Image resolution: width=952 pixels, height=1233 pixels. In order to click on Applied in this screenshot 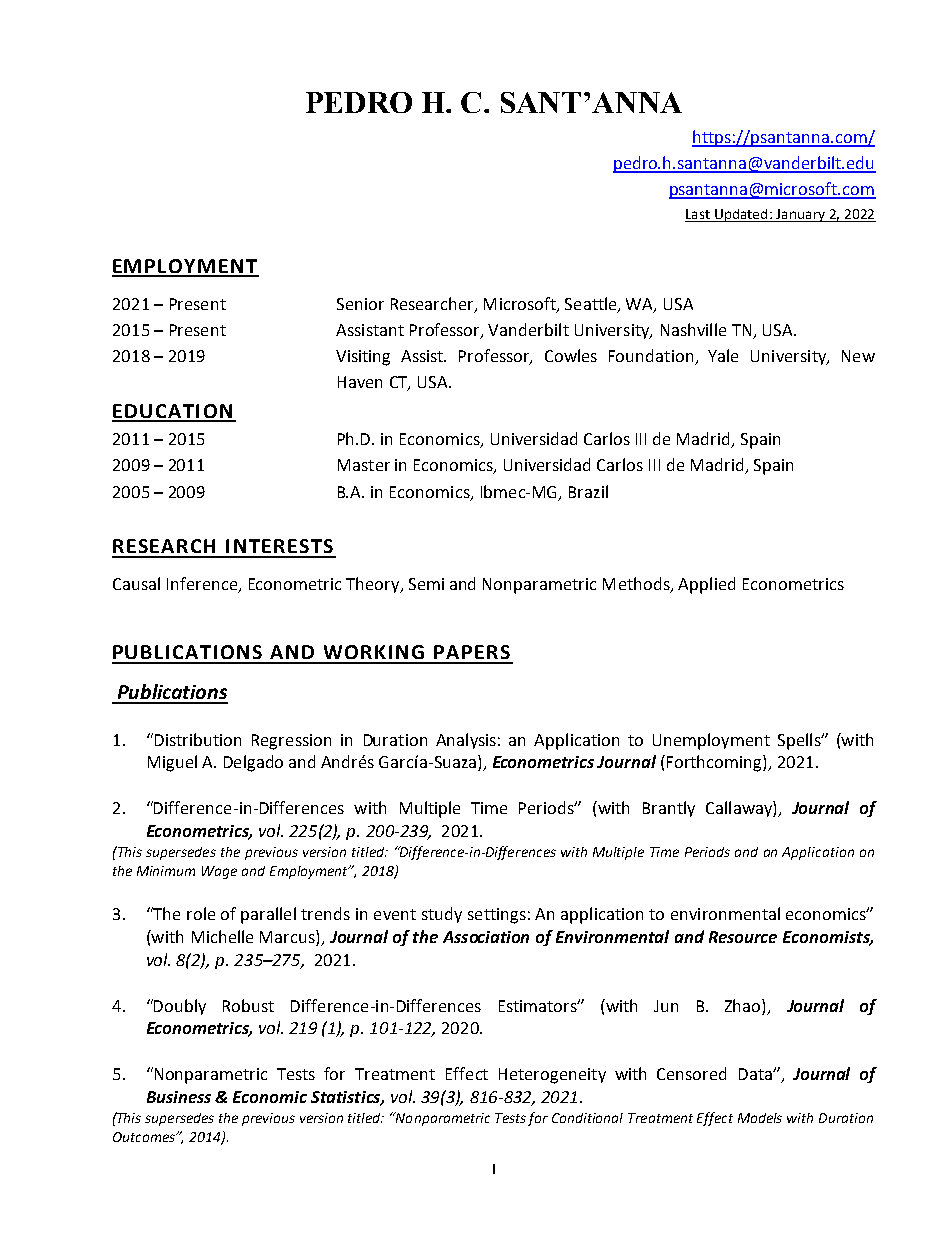, I will do `click(706, 585)`.
